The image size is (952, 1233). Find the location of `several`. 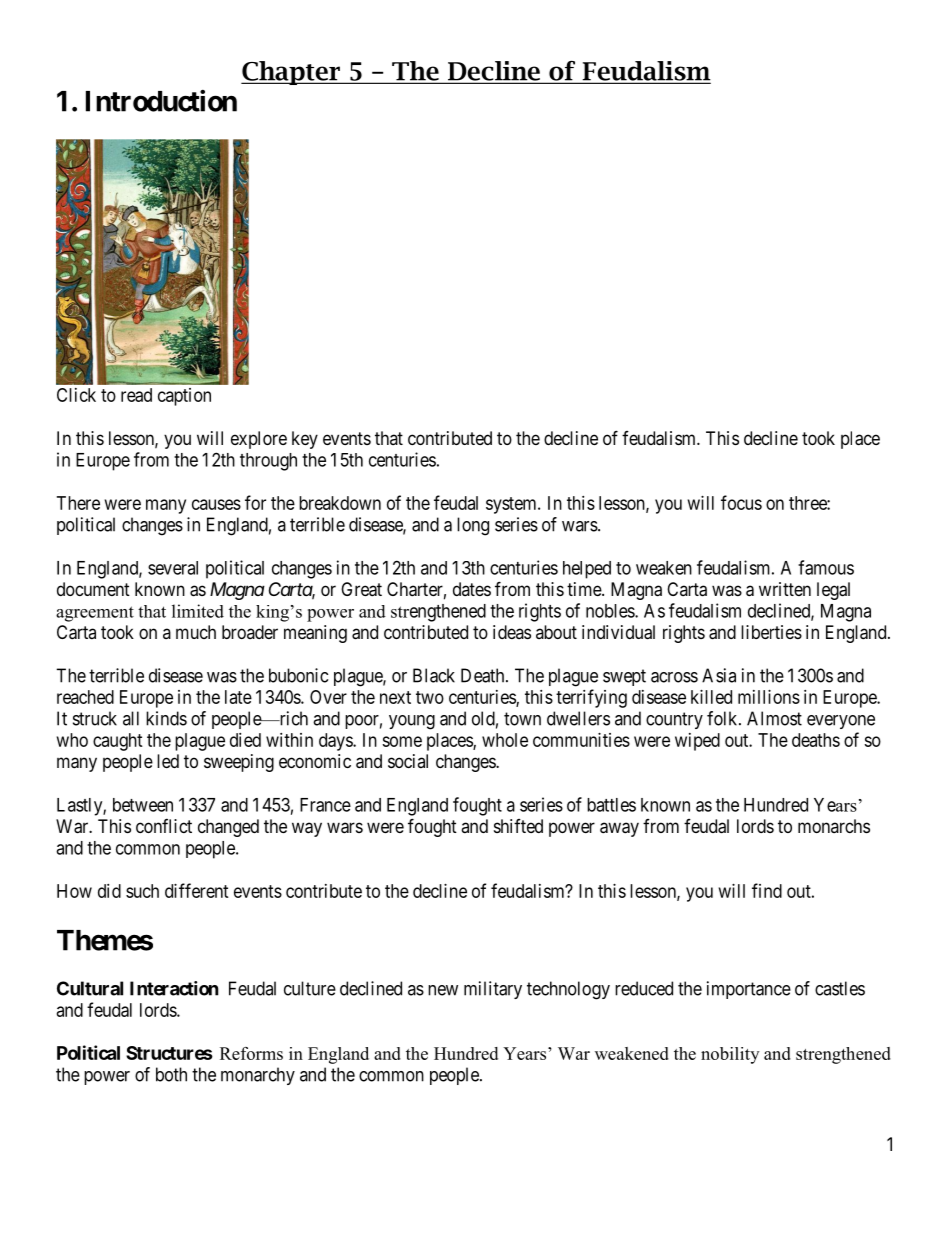

several is located at coordinates (173, 568).
